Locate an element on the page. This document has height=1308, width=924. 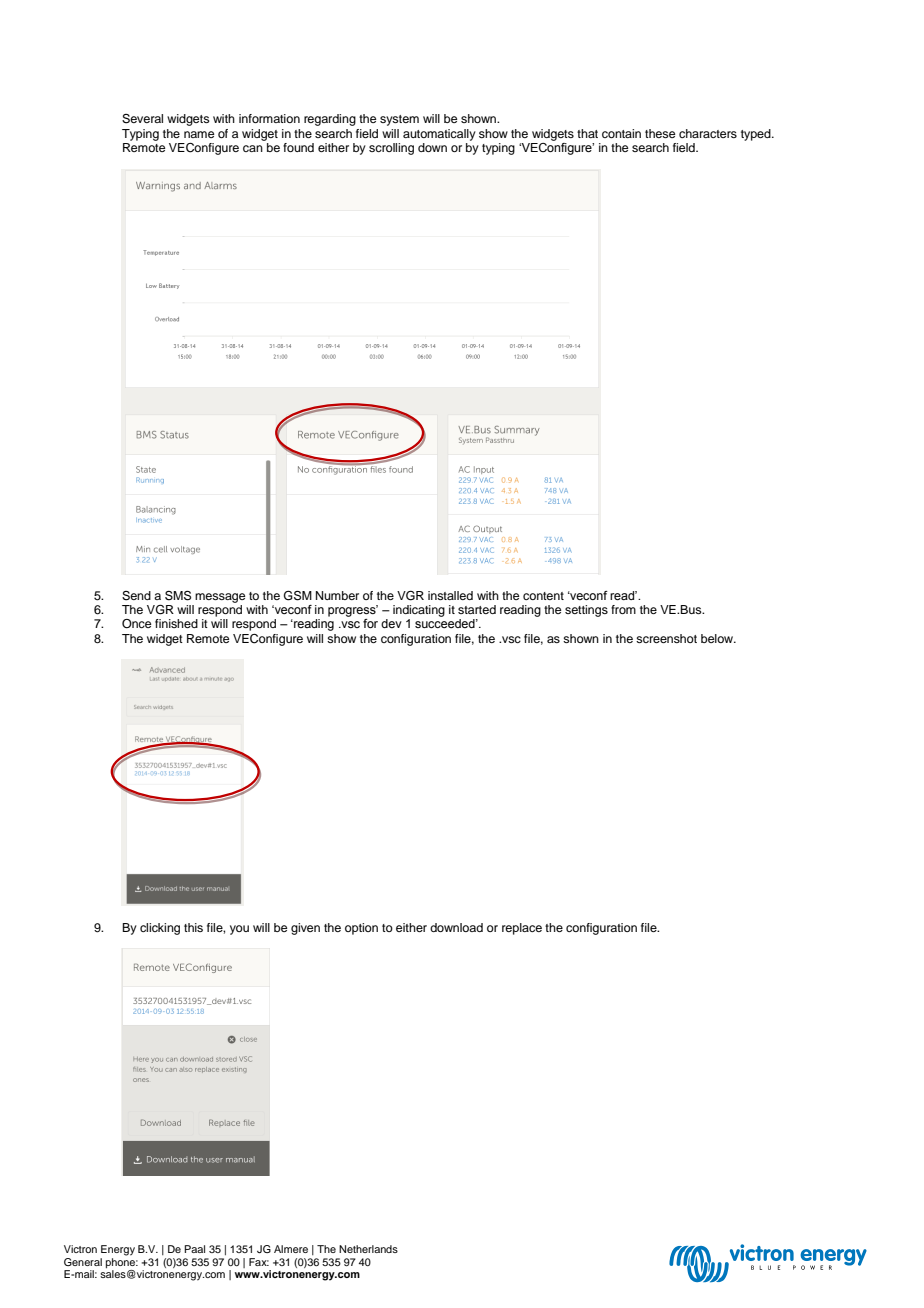
clicking is located at coordinates (160, 929).
